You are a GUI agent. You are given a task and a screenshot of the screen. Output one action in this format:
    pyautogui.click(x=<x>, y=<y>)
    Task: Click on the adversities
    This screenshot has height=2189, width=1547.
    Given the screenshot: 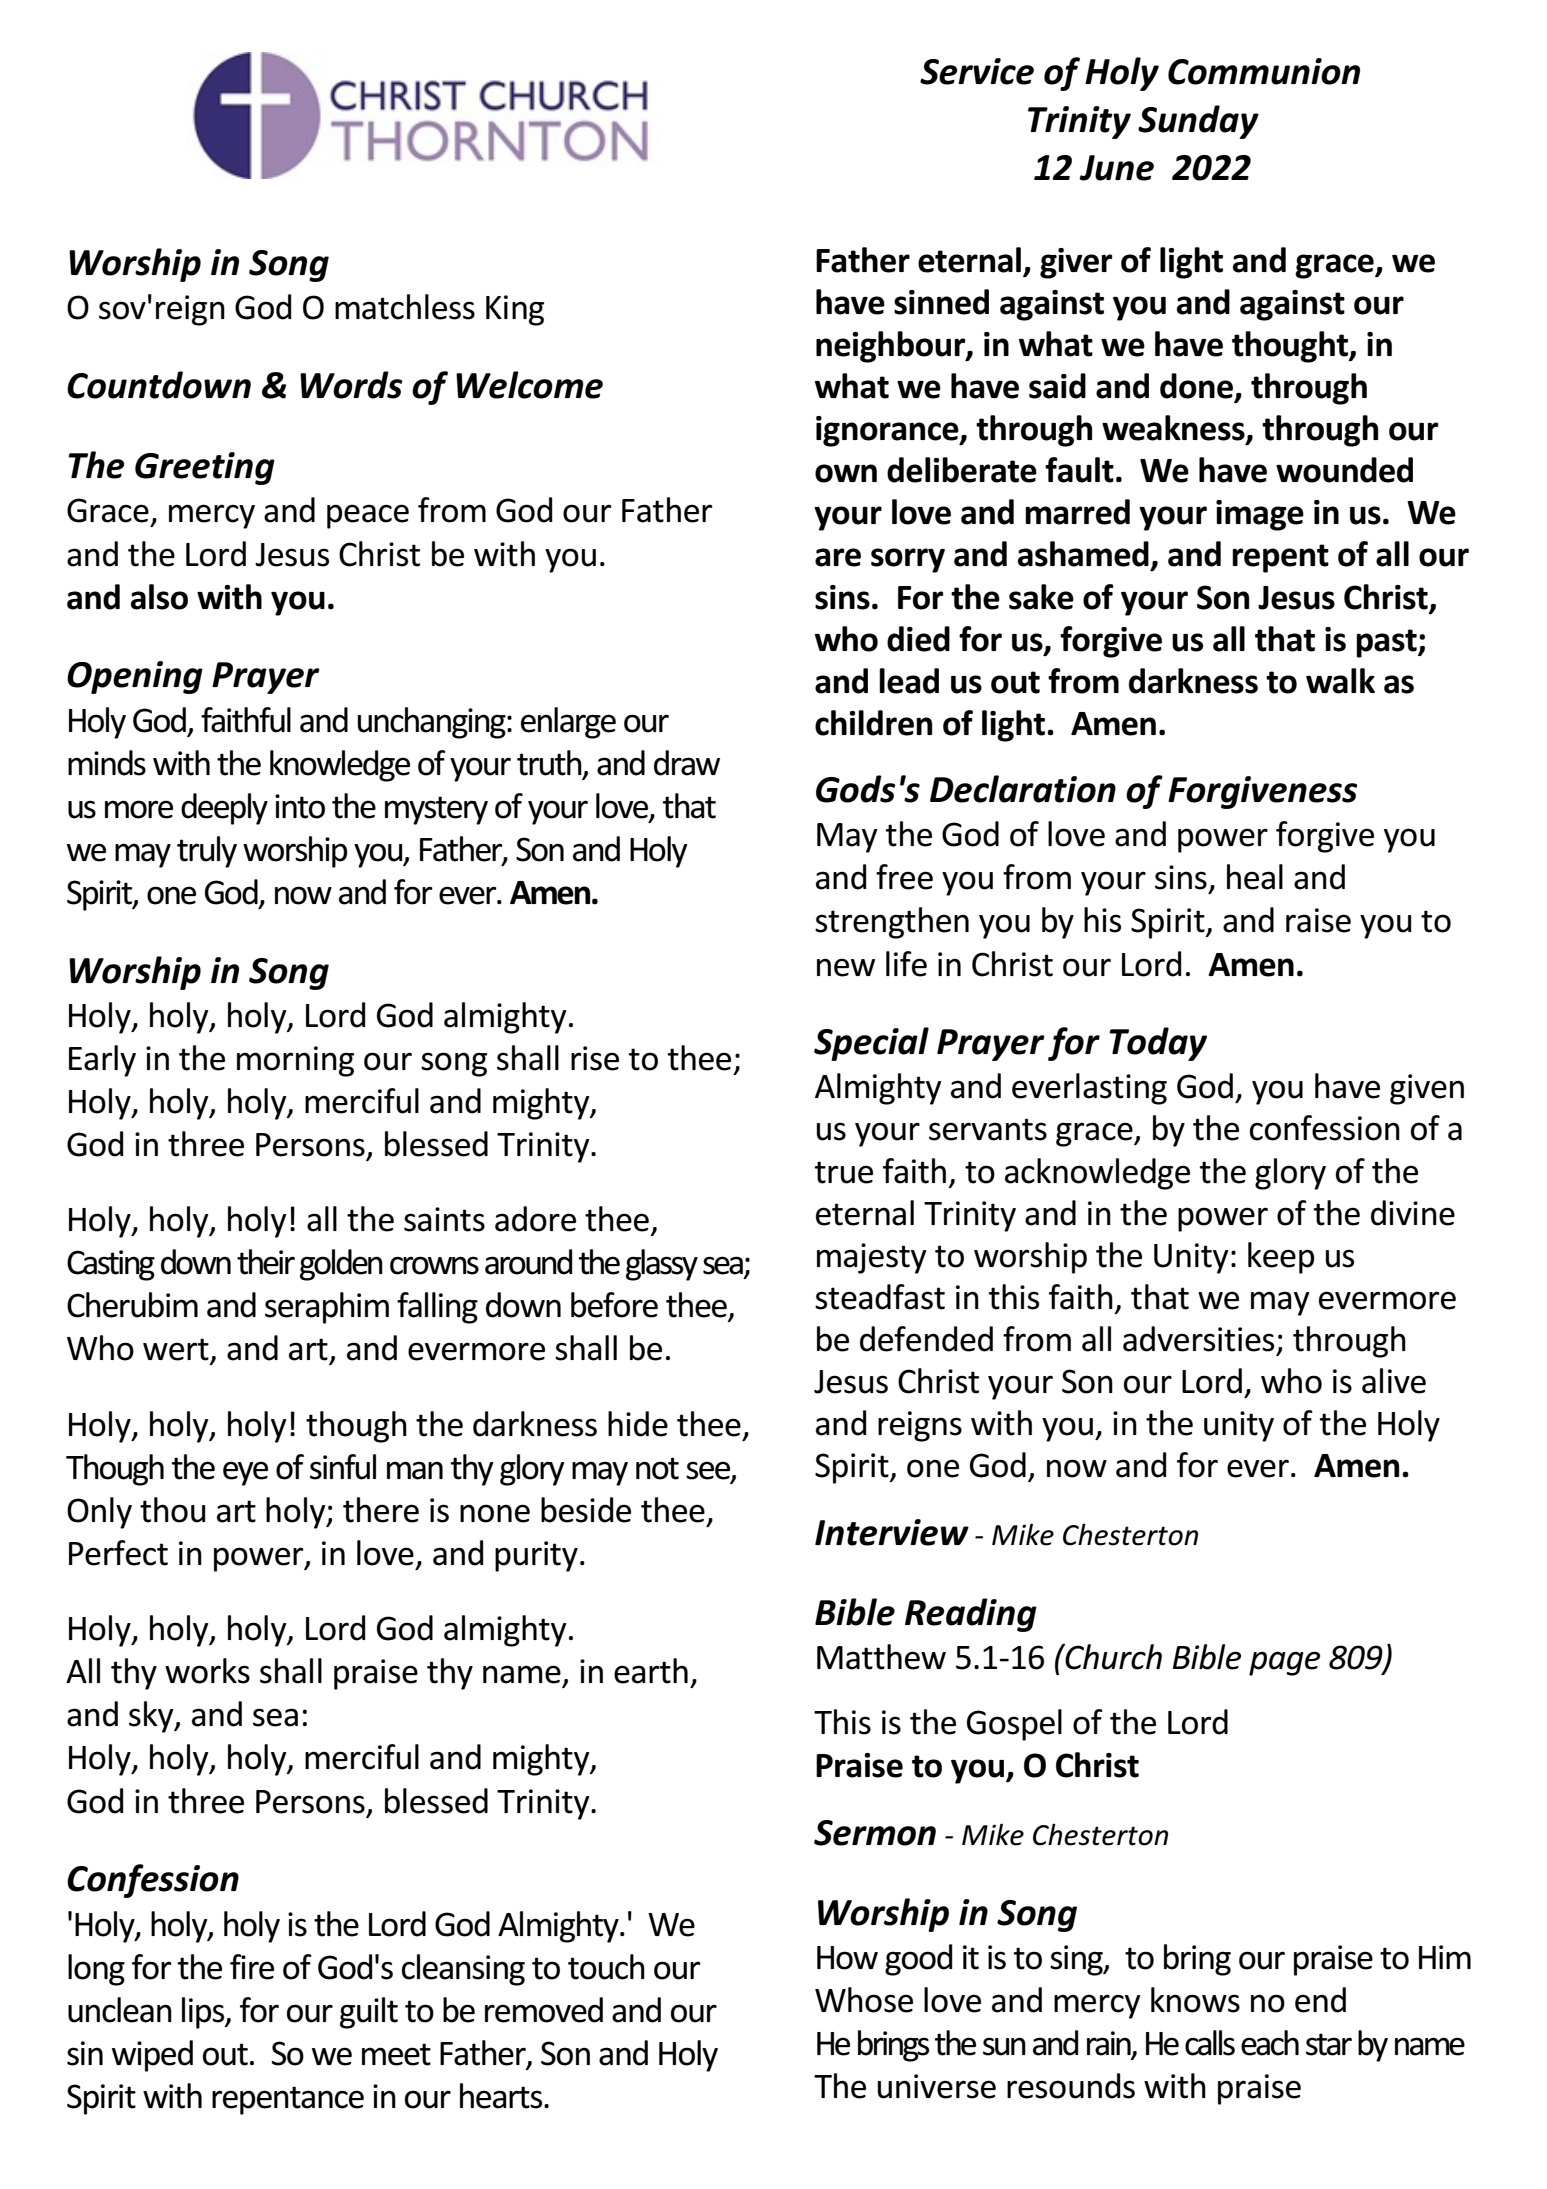 What is the action you would take?
    pyautogui.click(x=1198, y=1339)
